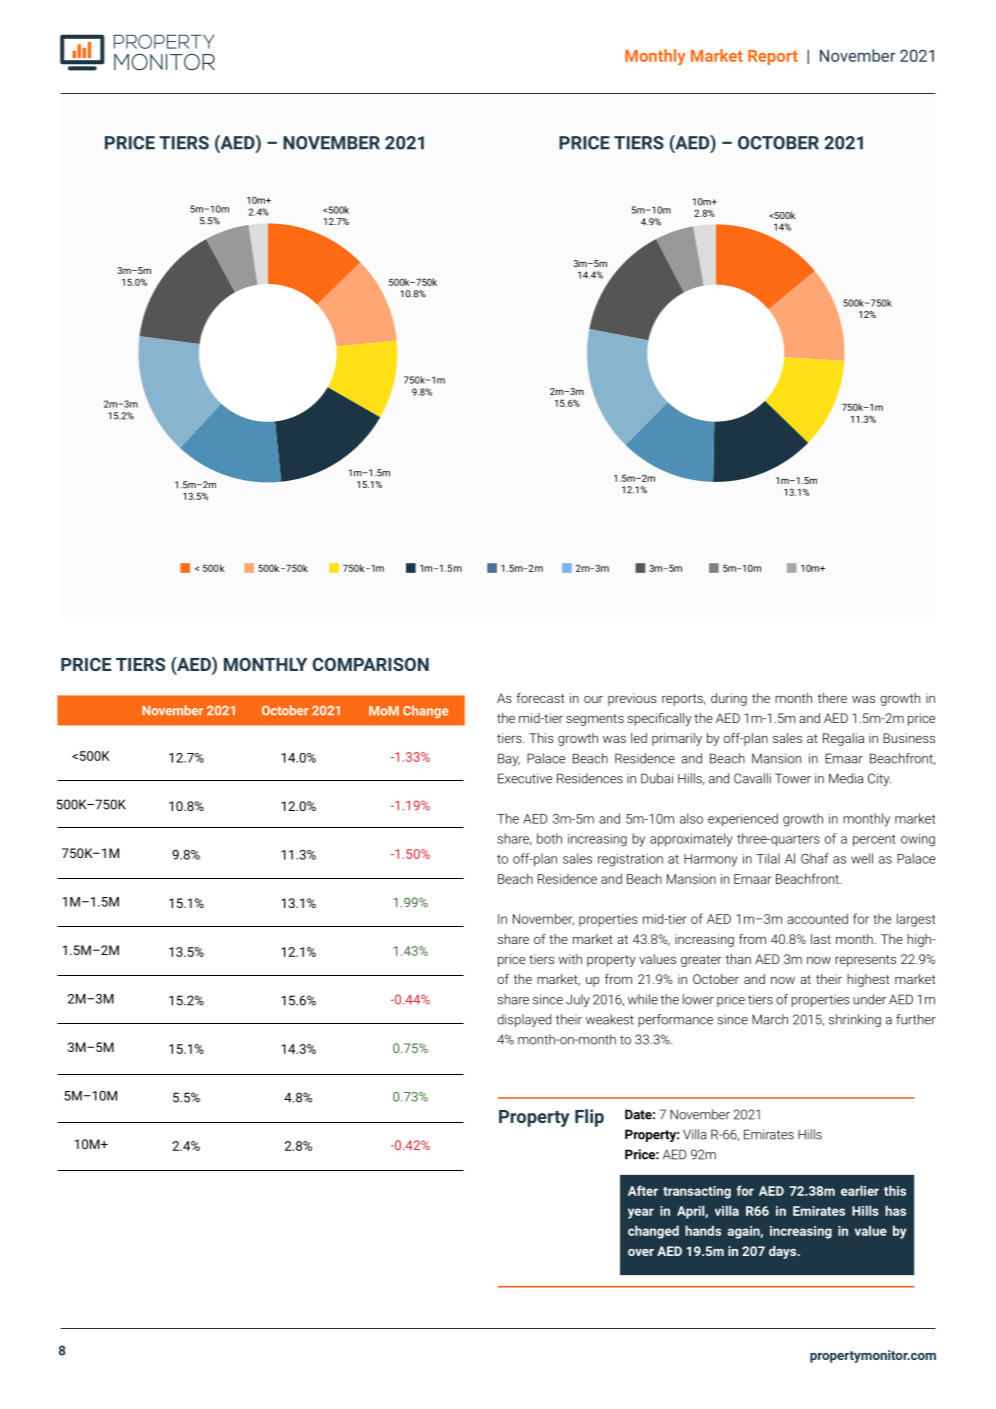 This page has width=996, height=1409. I want to click on previous, so click(632, 699).
